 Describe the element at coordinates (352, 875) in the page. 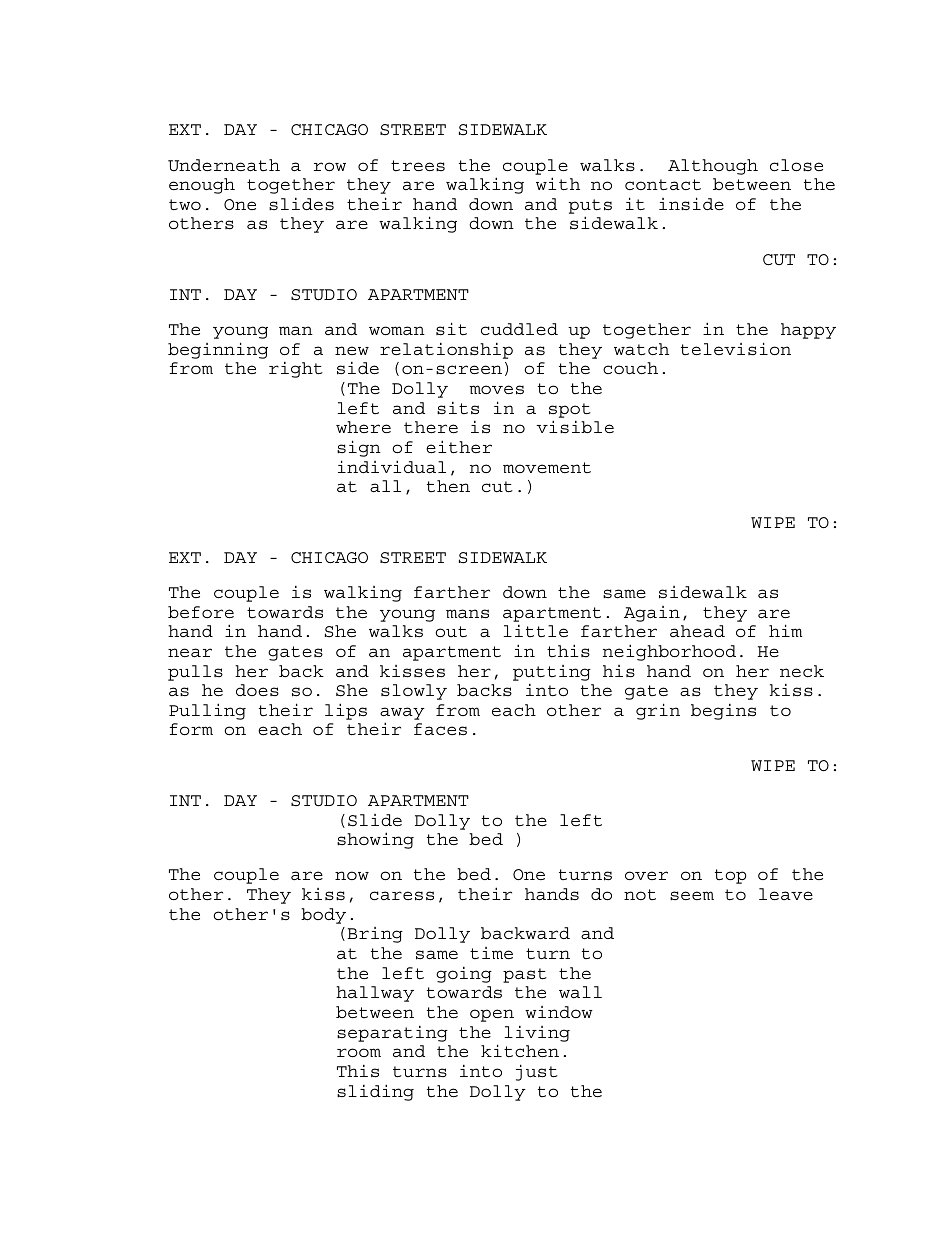

I see `now` at that location.
